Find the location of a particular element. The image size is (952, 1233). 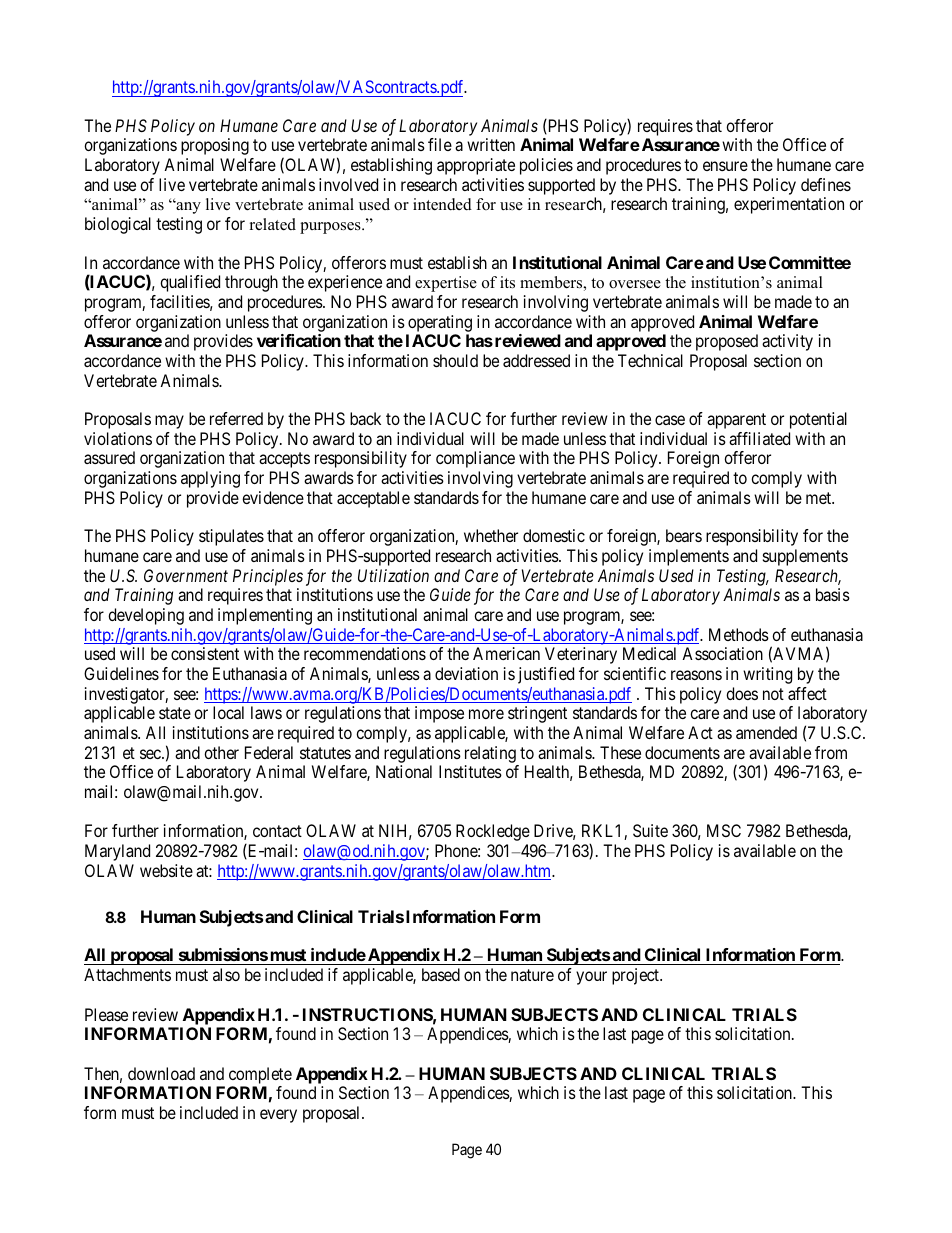

American is located at coordinates (506, 653).
